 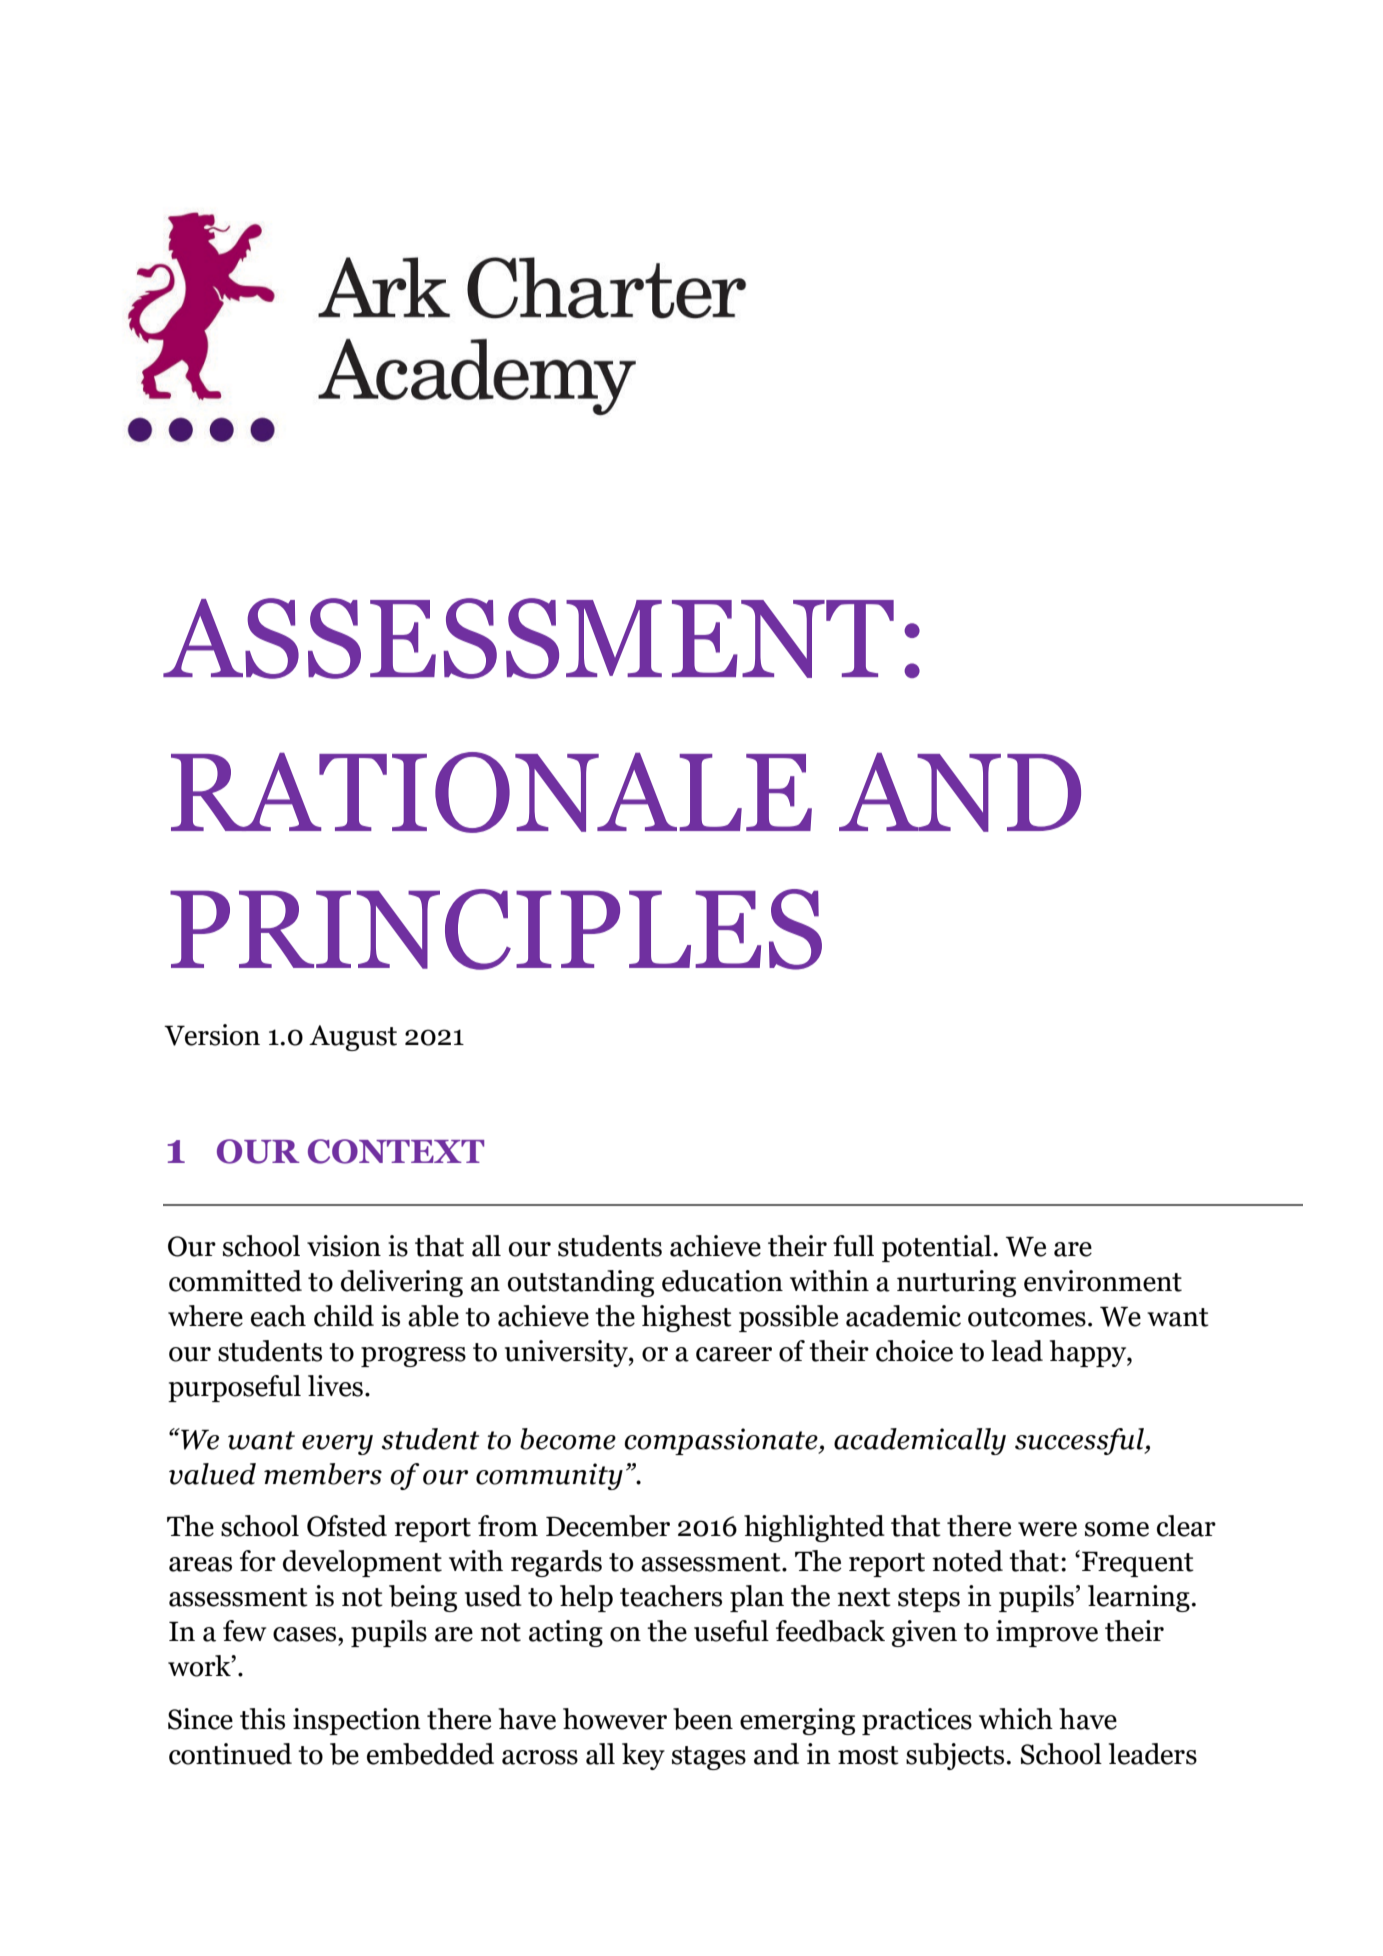 What do you see at coordinates (357, 1721) in the document?
I see `inspection` at bounding box center [357, 1721].
